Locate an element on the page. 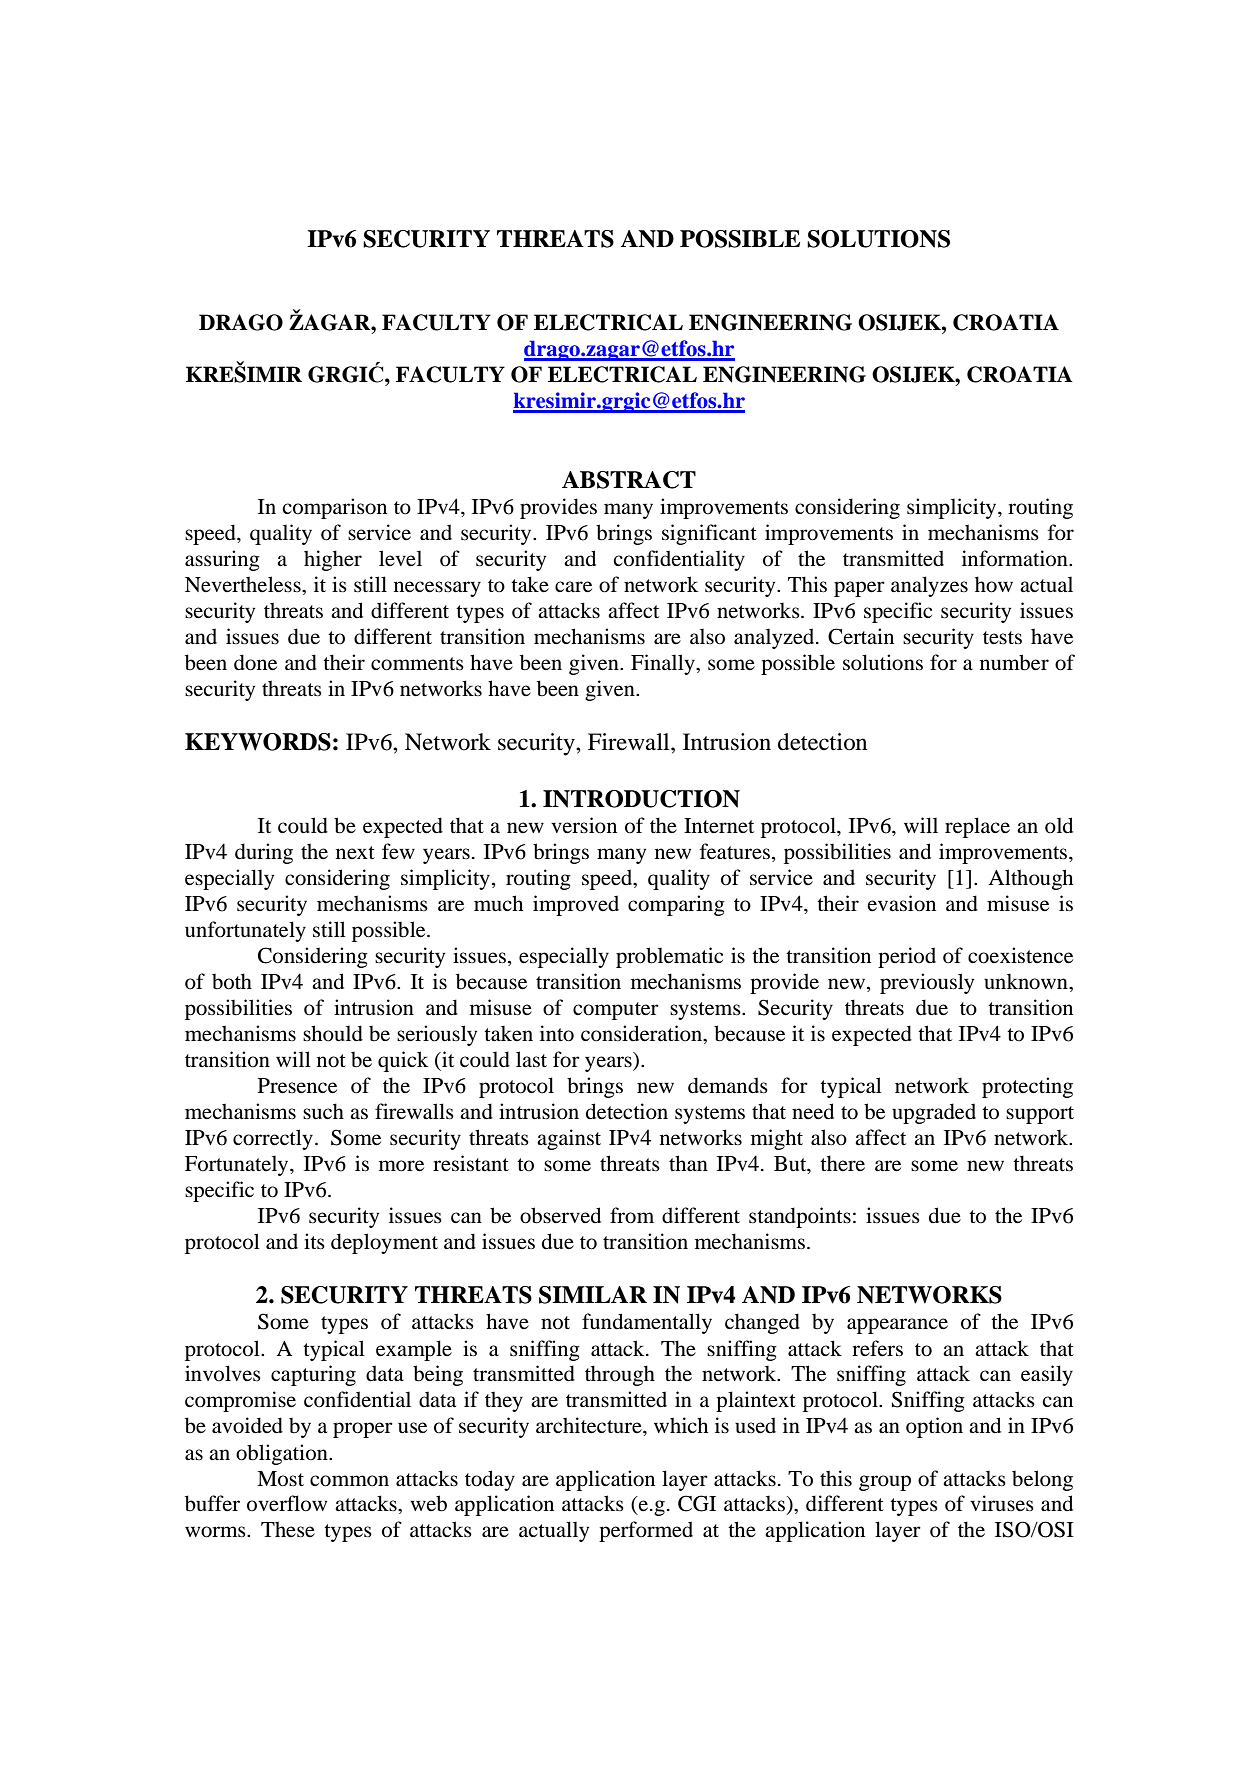  overflow is located at coordinates (287, 1503).
